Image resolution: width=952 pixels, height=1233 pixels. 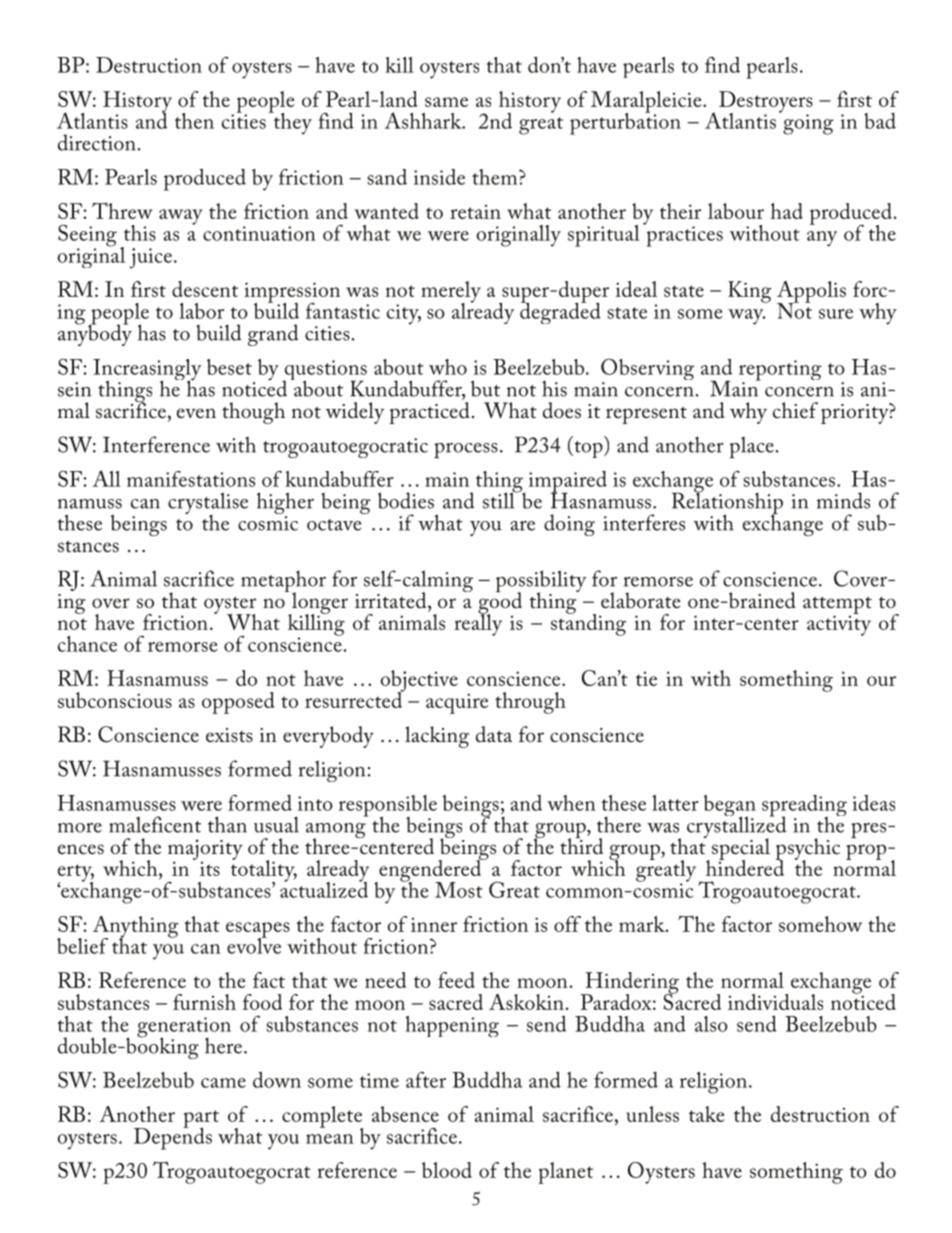 I want to click on but, so click(x=485, y=388).
